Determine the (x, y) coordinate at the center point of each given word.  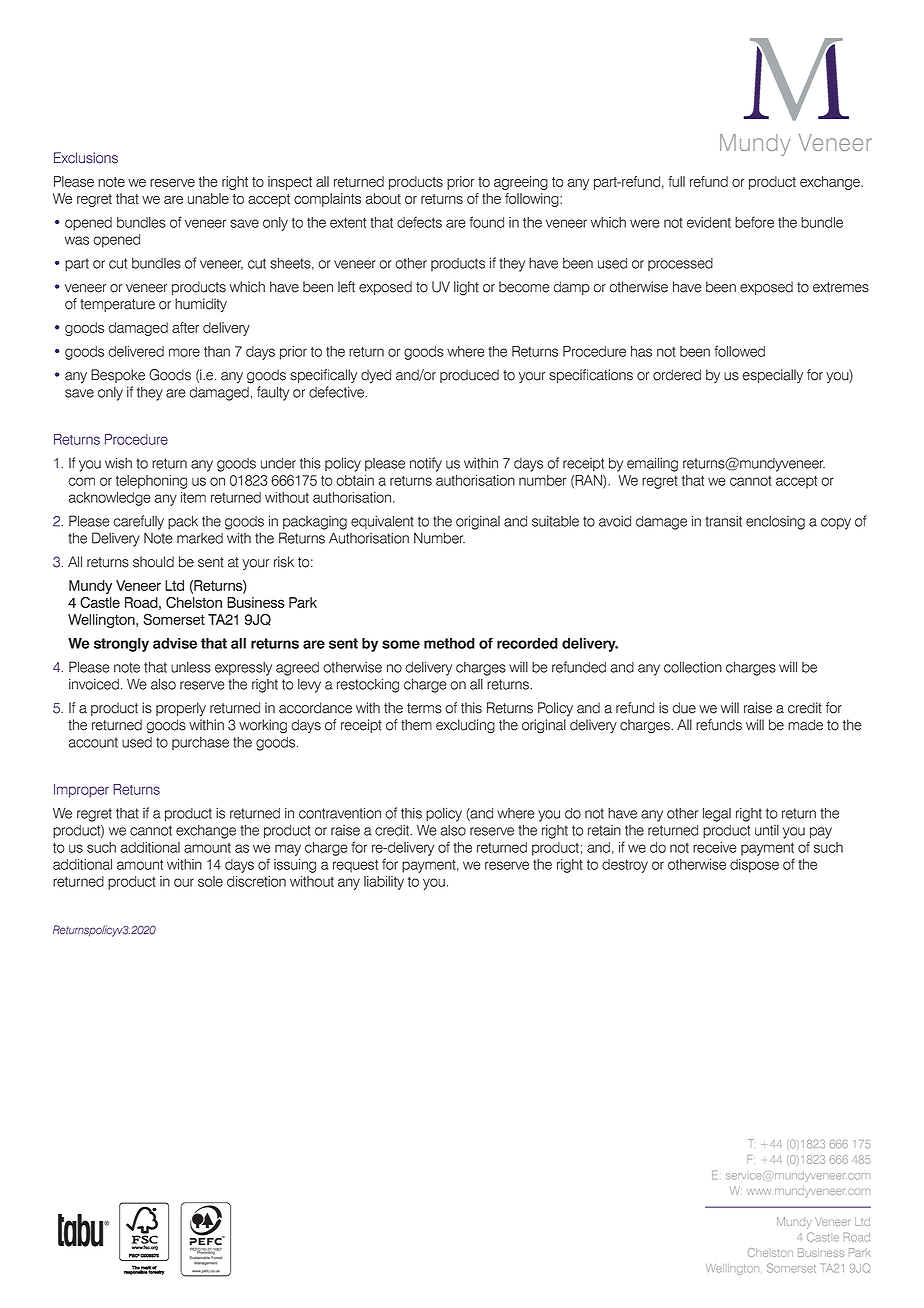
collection (693, 667)
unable (208, 198)
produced (469, 376)
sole (210, 881)
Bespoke (118, 376)
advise (175, 643)
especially (772, 376)
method (449, 643)
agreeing (521, 183)
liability (384, 883)
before (754, 222)
